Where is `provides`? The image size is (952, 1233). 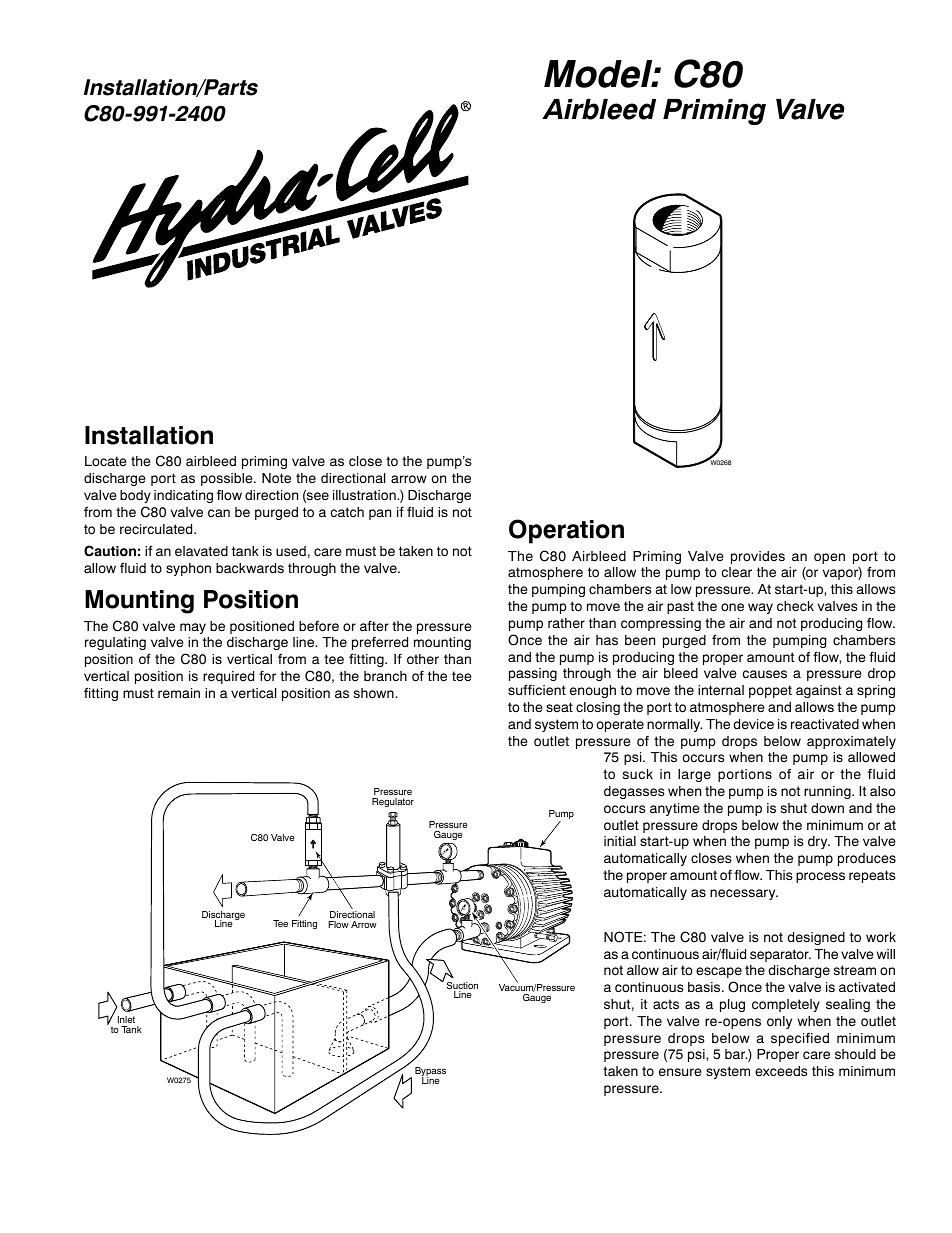 provides is located at coordinates (758, 557).
